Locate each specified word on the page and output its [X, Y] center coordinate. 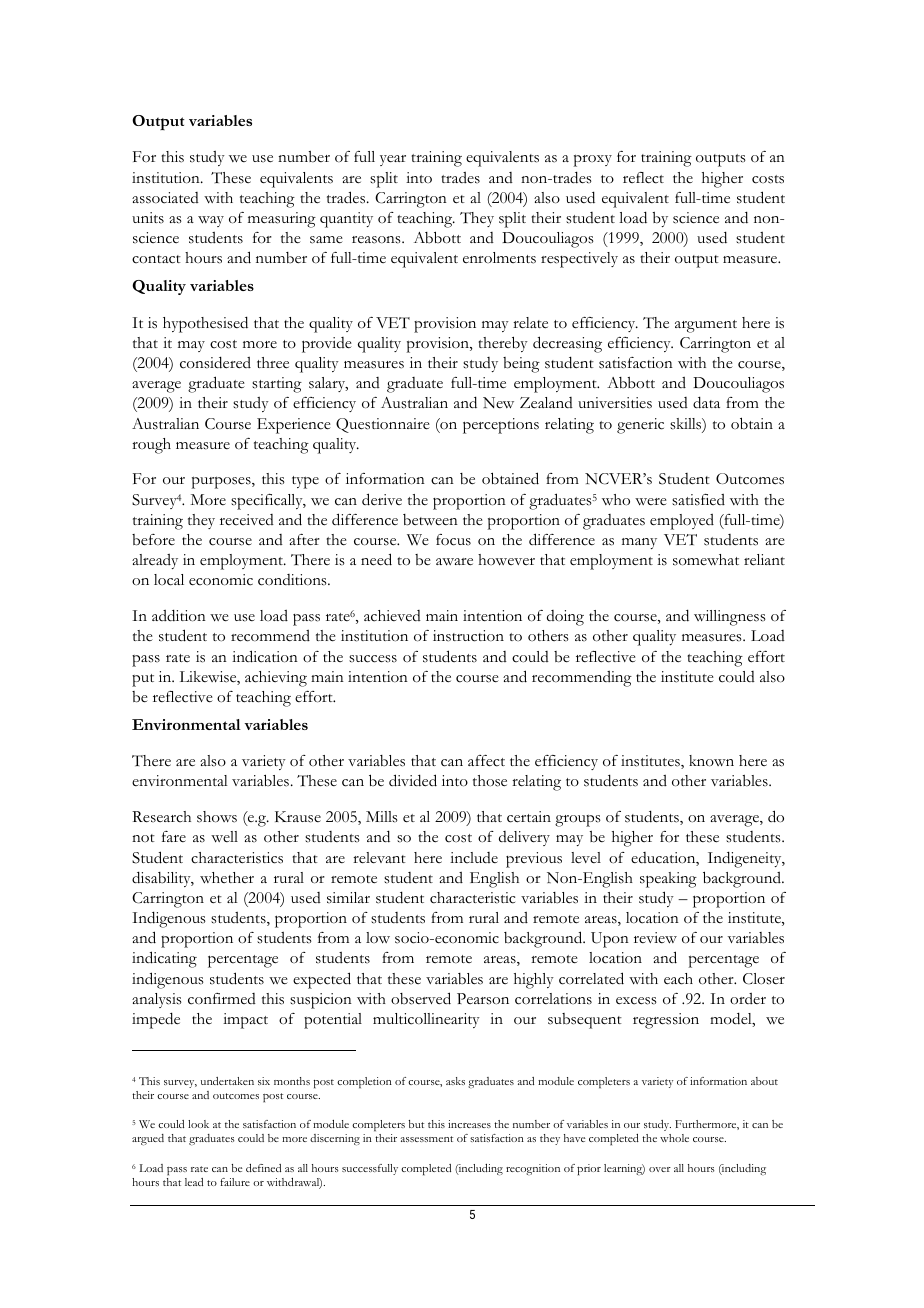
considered [215, 362]
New [498, 402]
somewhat [706, 560]
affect [486, 761]
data [706, 402]
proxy [593, 160]
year [393, 160]
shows [217, 817]
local [169, 580]
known [711, 761]
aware [454, 562]
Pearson [483, 999]
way [211, 221]
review [655, 938]
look [198, 1124]
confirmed [222, 999]
